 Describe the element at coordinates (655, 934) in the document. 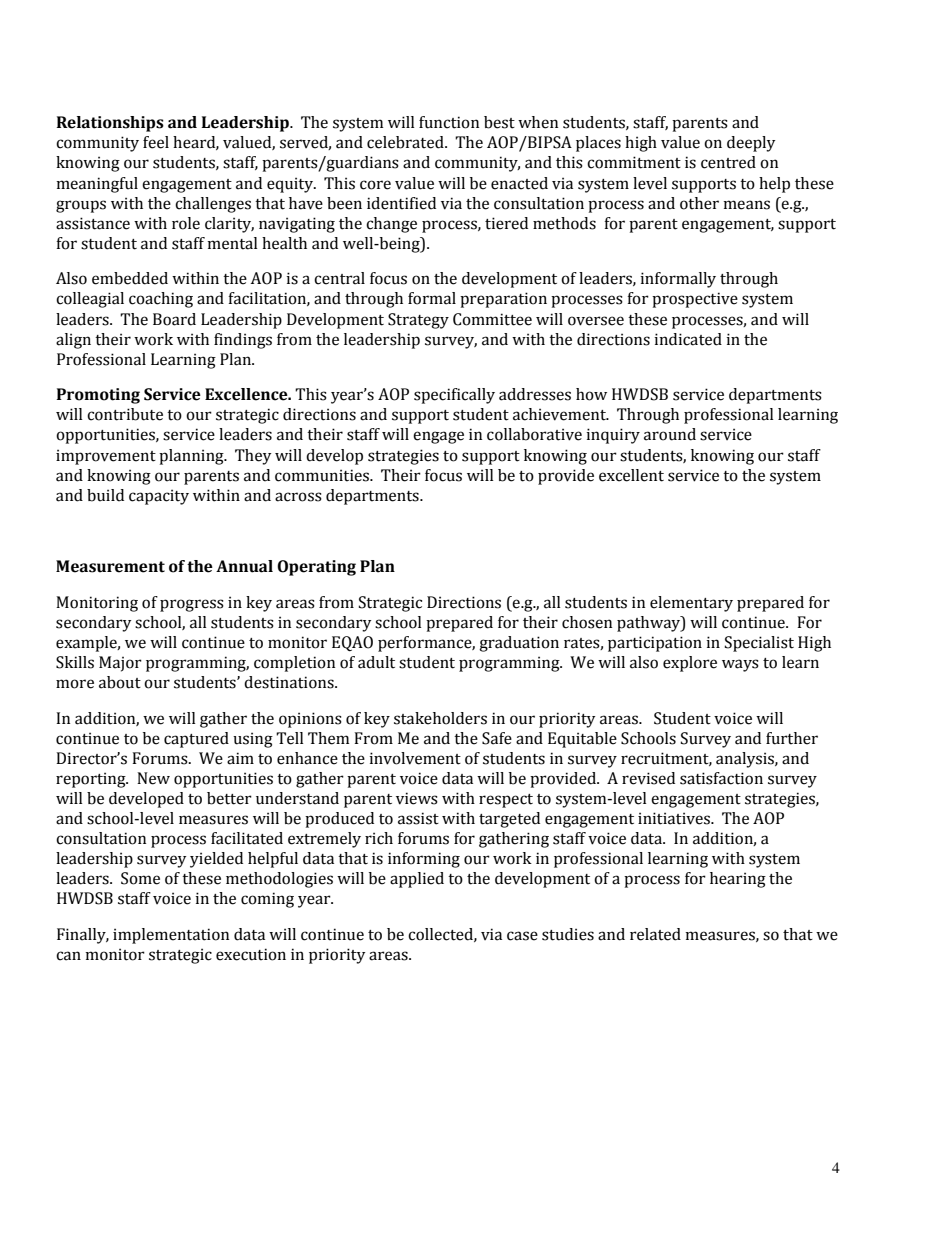

I see `related` at that location.
